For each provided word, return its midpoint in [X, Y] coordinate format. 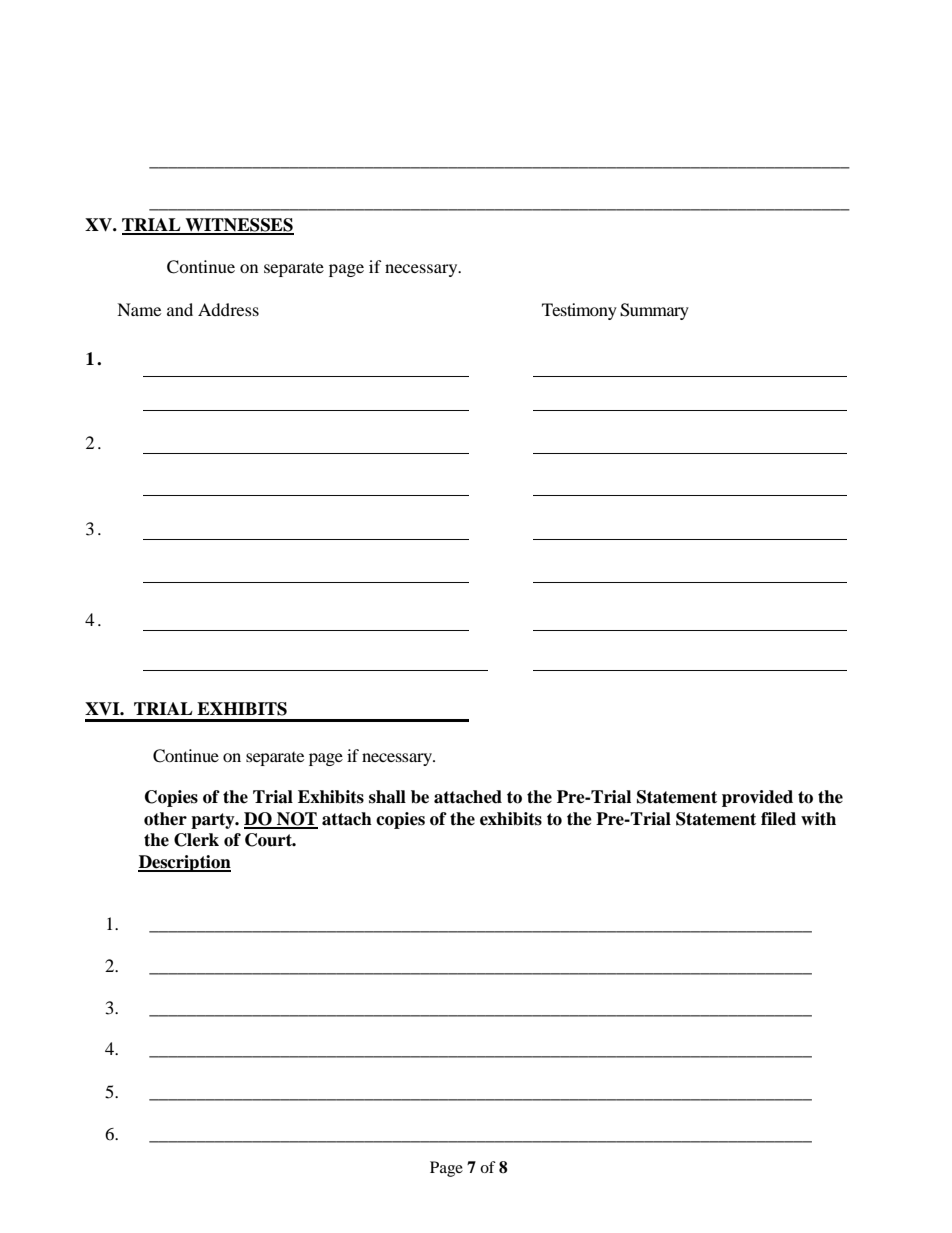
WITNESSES [238, 226]
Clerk [196, 840]
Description [184, 863]
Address [228, 309]
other [165, 819]
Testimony [579, 311]
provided [757, 798]
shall [387, 797]
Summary [654, 311]
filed [778, 819]
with [818, 818]
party [214, 821]
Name [139, 309]
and [180, 309]
